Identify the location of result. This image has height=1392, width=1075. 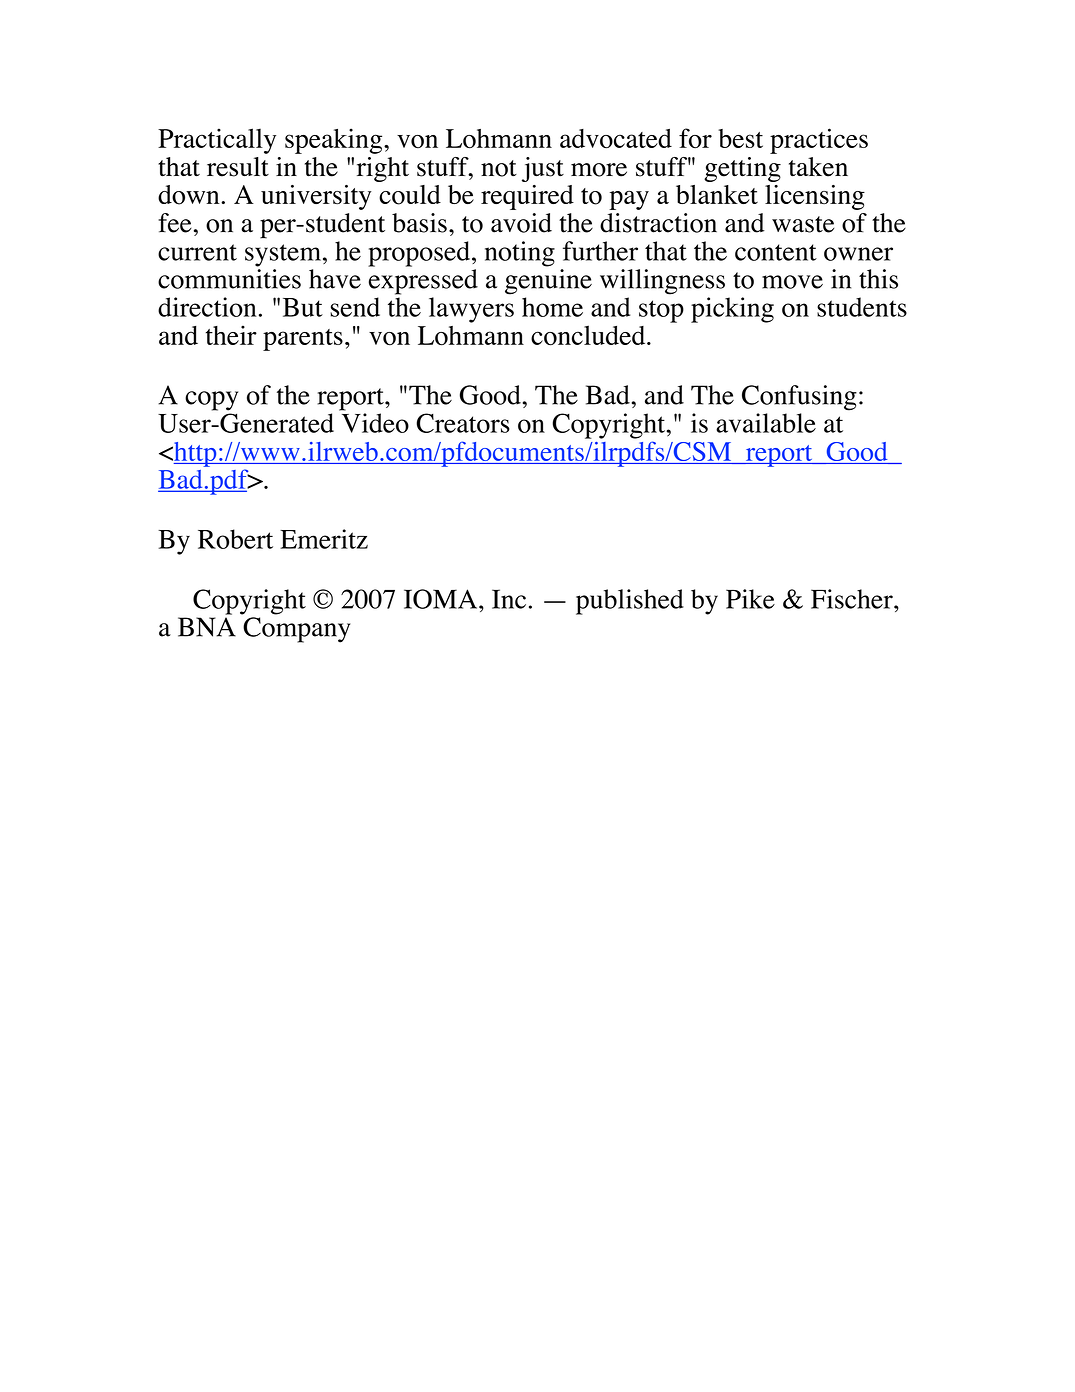
(238, 167).
